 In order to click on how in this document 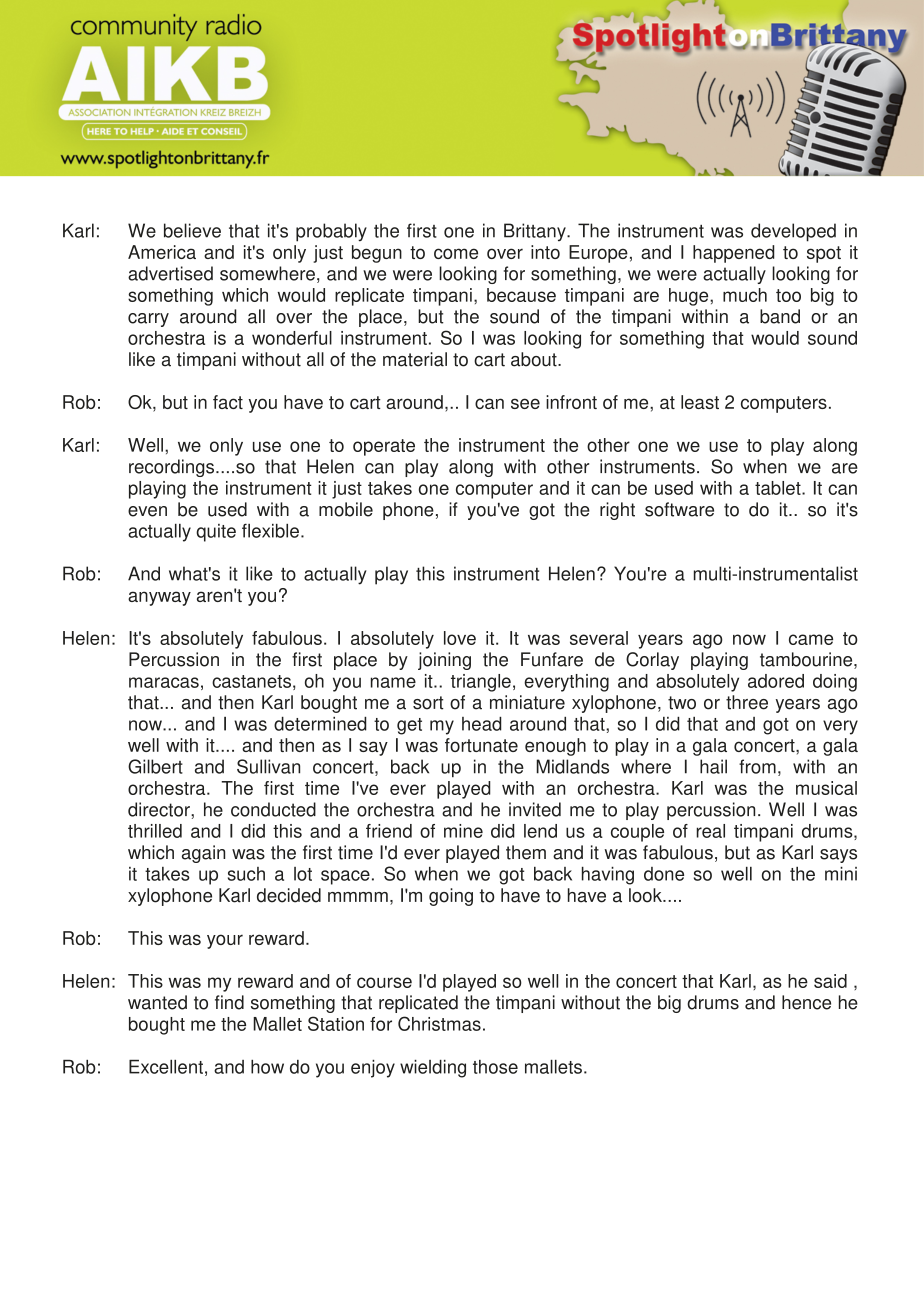, I will do `click(267, 1067)`.
